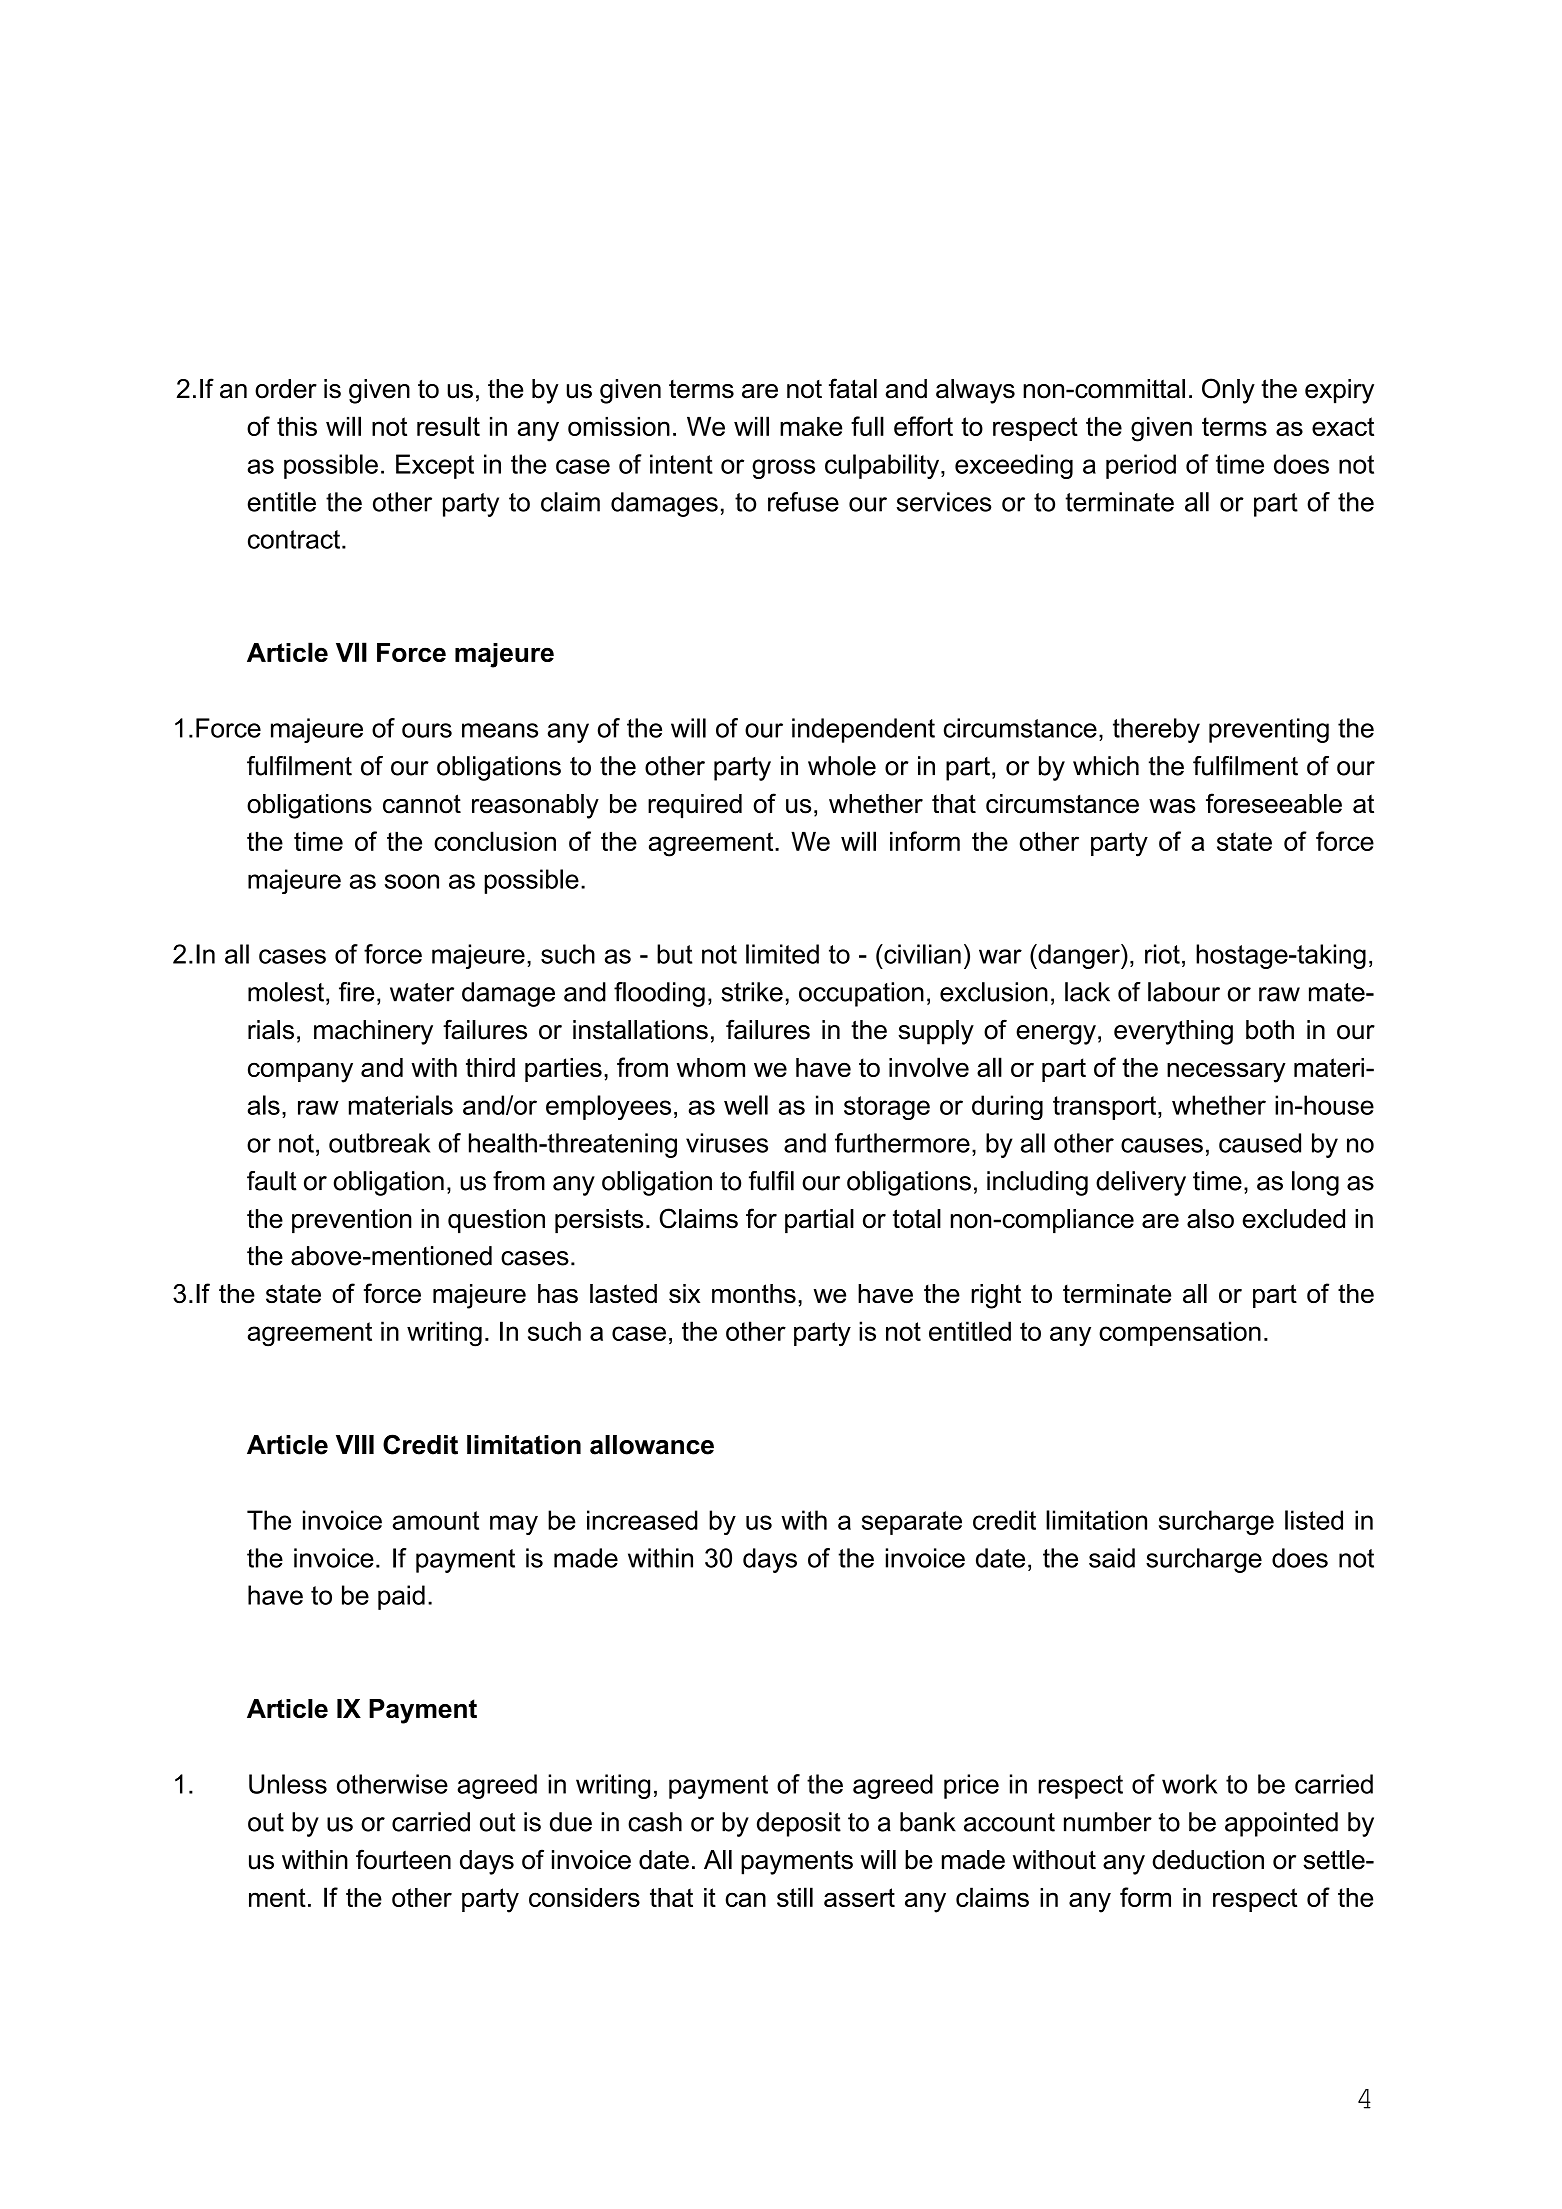  I want to click on compensation, so click(1180, 1333).
